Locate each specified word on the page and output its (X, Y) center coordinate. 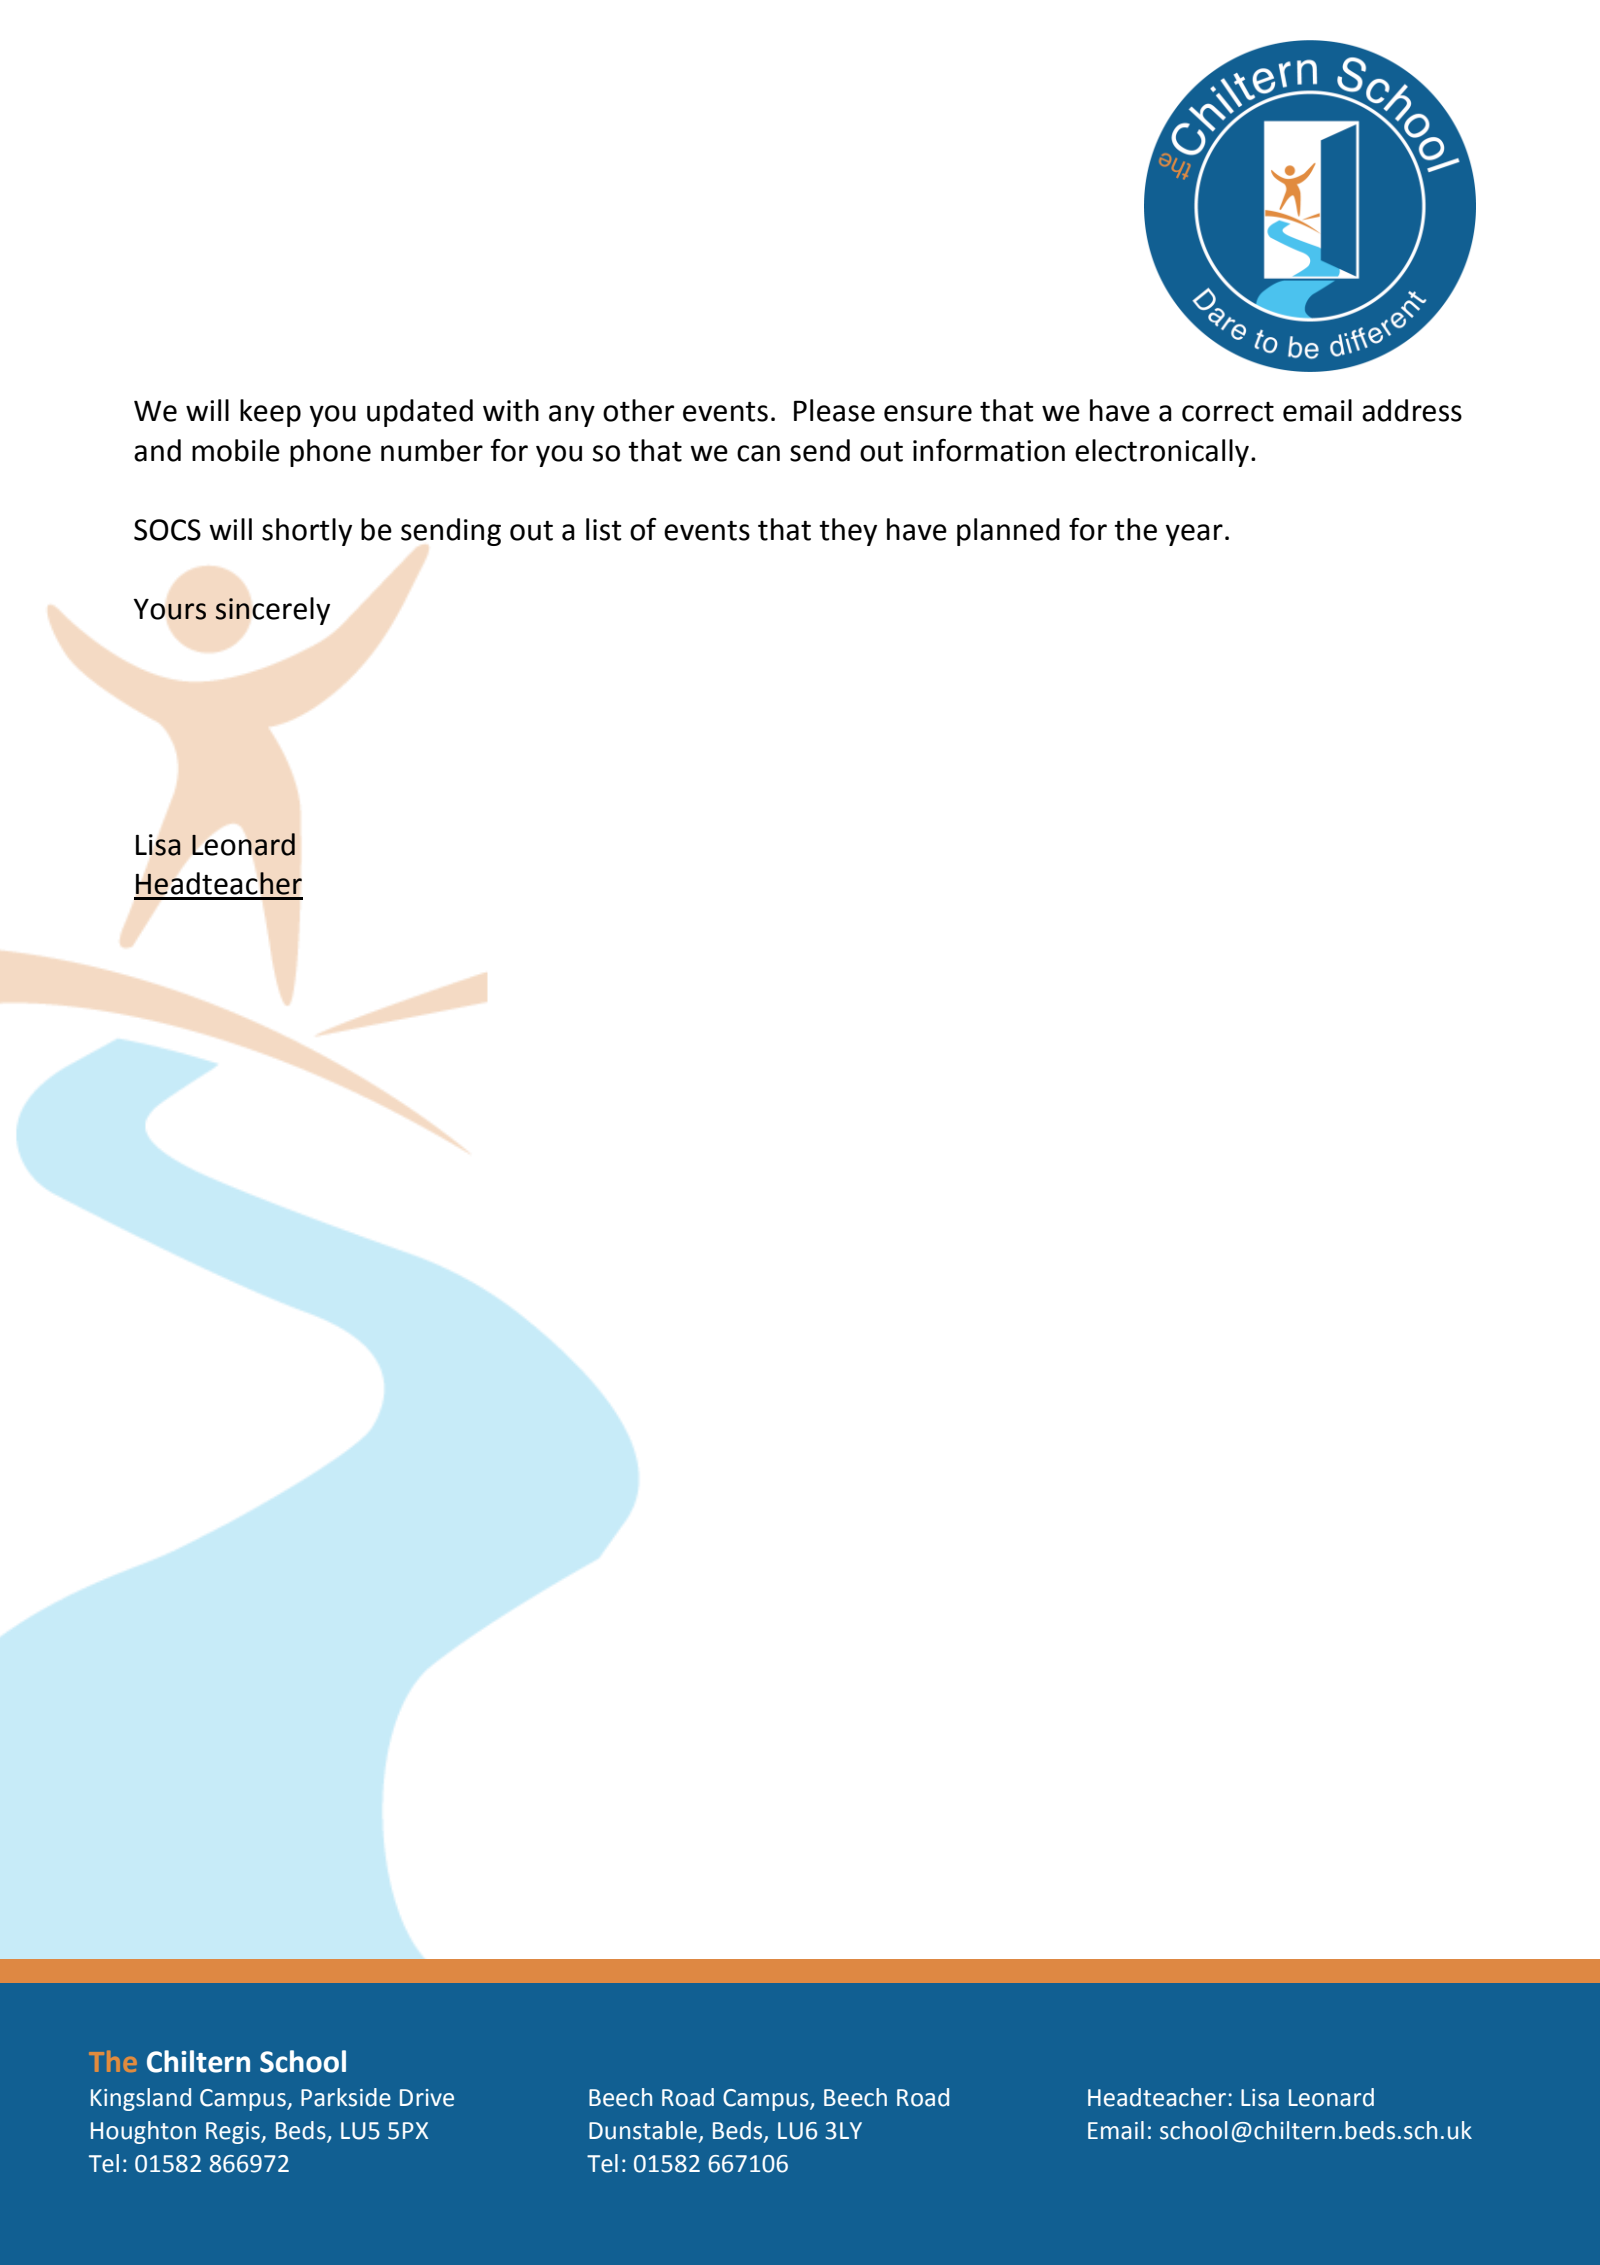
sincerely (272, 611)
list (603, 529)
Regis (234, 2133)
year (1194, 535)
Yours (170, 609)
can (758, 453)
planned (1008, 532)
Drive (427, 2098)
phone (330, 453)
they (848, 532)
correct (1228, 412)
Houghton (143, 2132)
